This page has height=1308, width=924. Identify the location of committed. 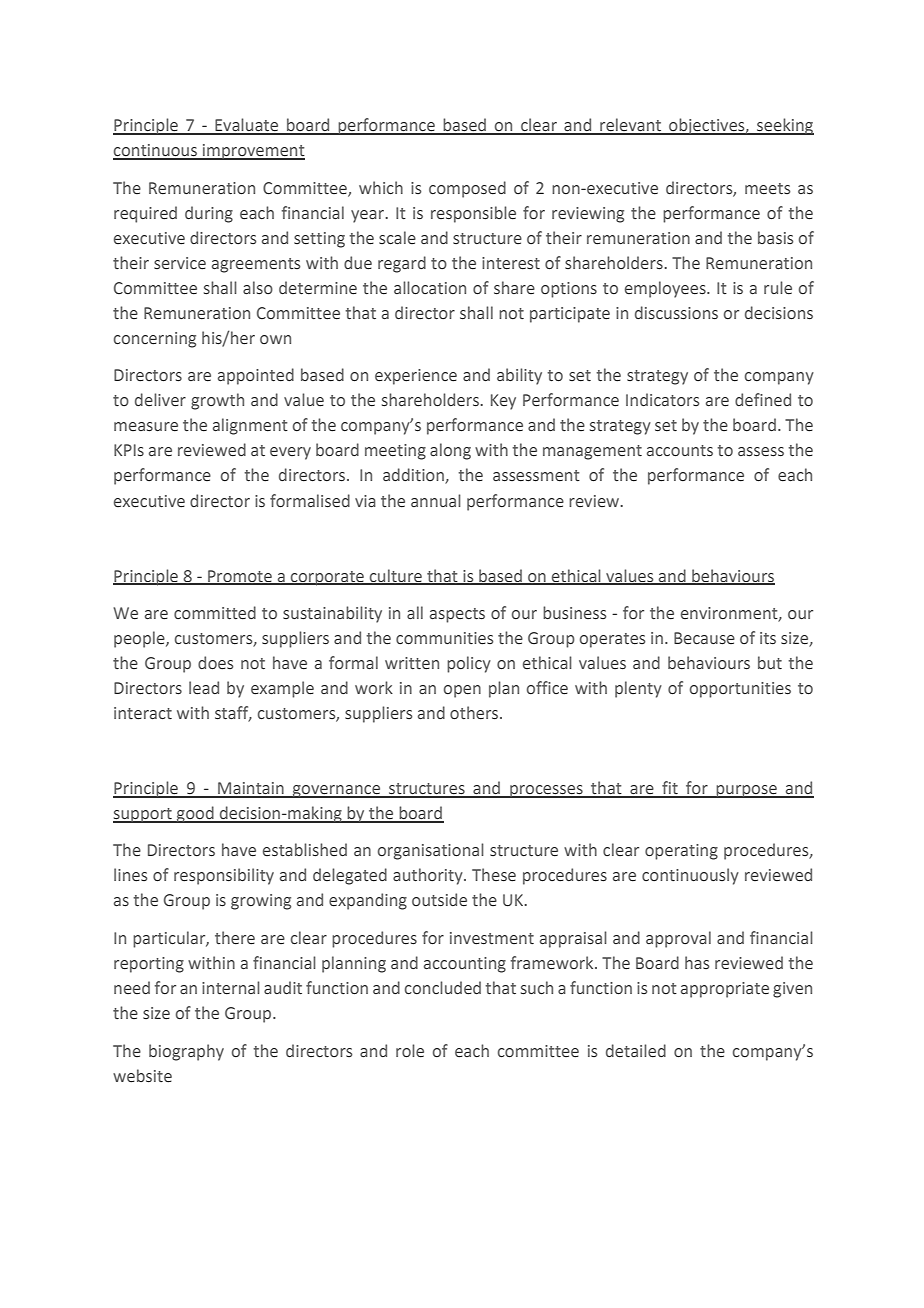
(215, 613).
